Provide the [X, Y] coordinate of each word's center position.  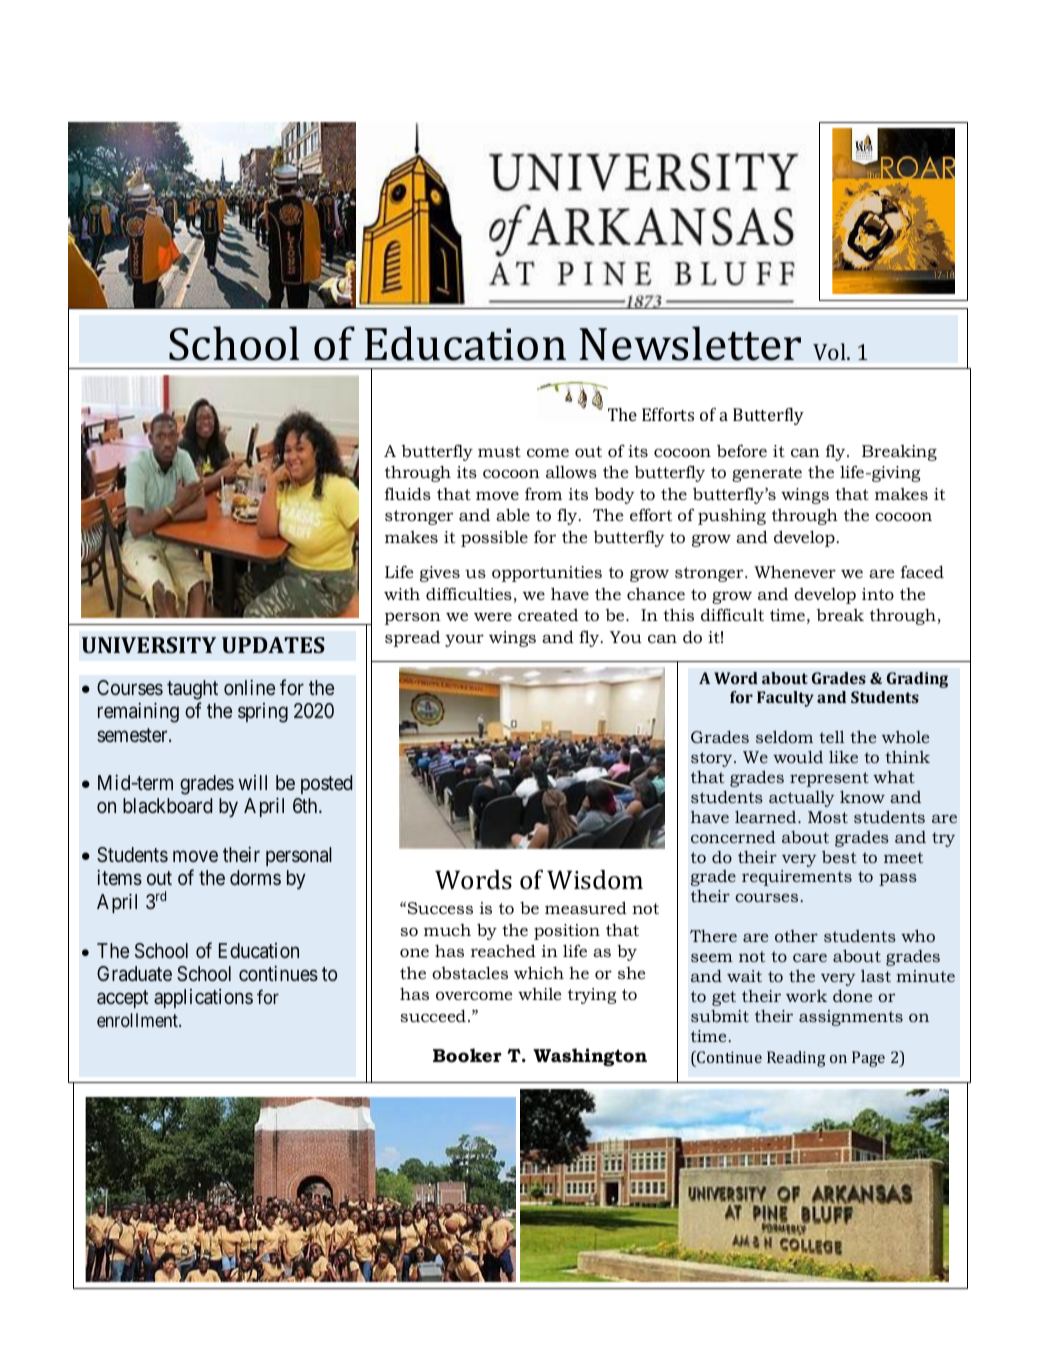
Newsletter [690, 343]
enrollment [138, 1020]
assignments [851, 1018]
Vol [830, 352]
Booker [467, 1055]
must [499, 451]
